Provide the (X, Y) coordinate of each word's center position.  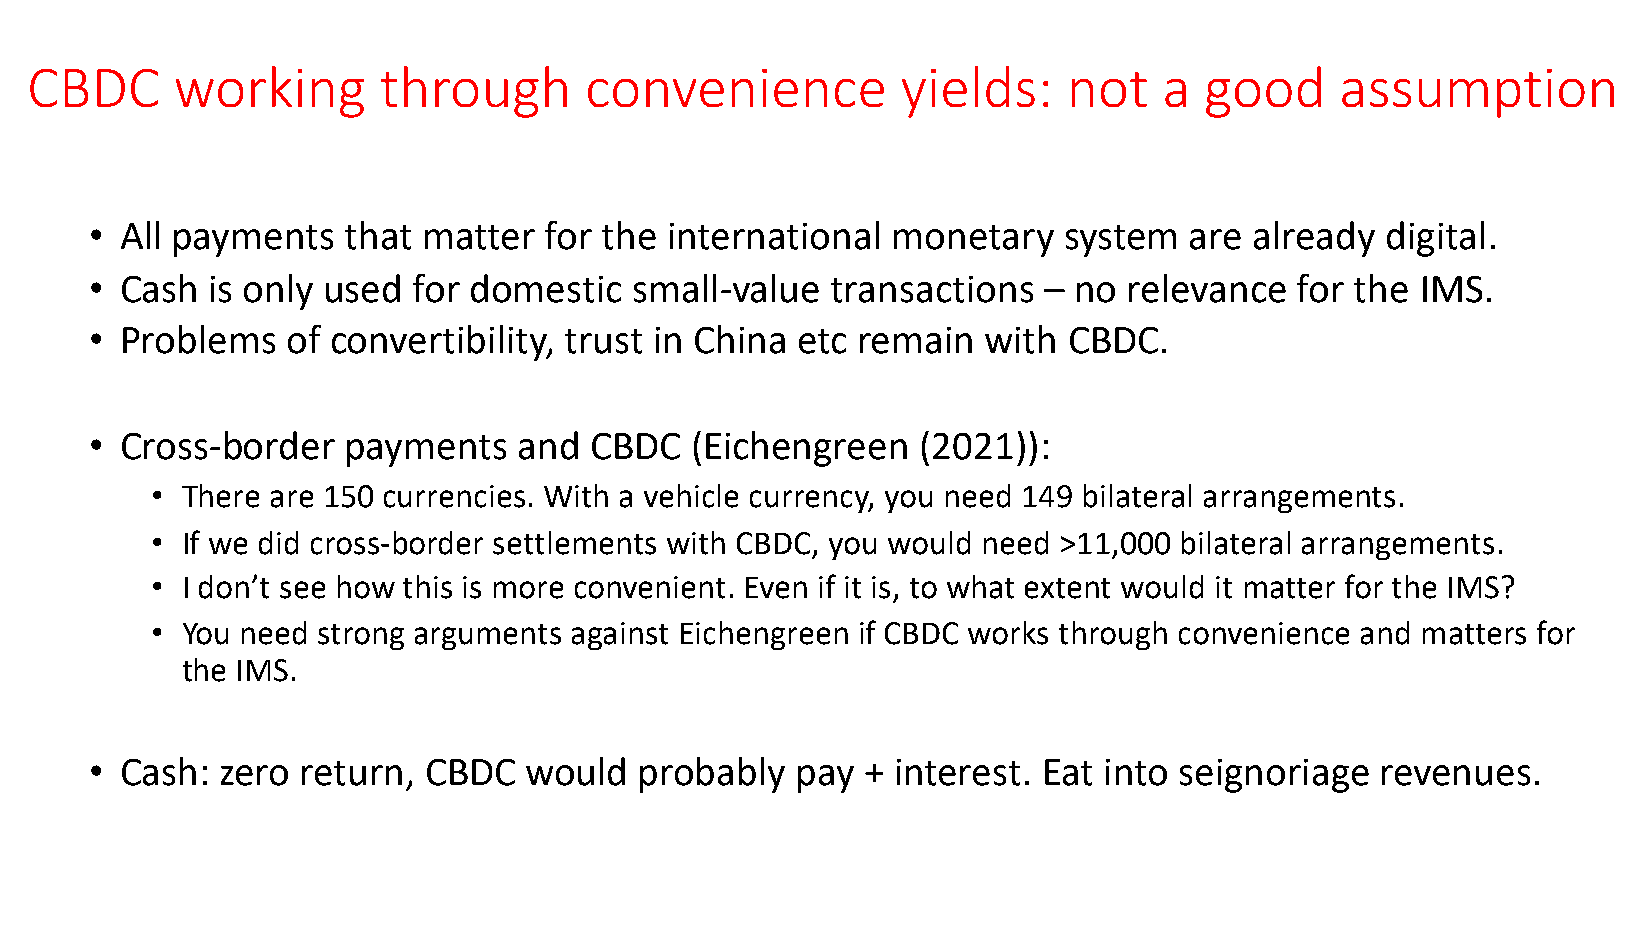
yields (968, 92)
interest (958, 772)
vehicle (691, 496)
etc (822, 341)
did (278, 543)
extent (1067, 588)
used (363, 288)
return (352, 773)
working (270, 92)
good (1263, 92)
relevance (1207, 288)
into (1136, 772)
